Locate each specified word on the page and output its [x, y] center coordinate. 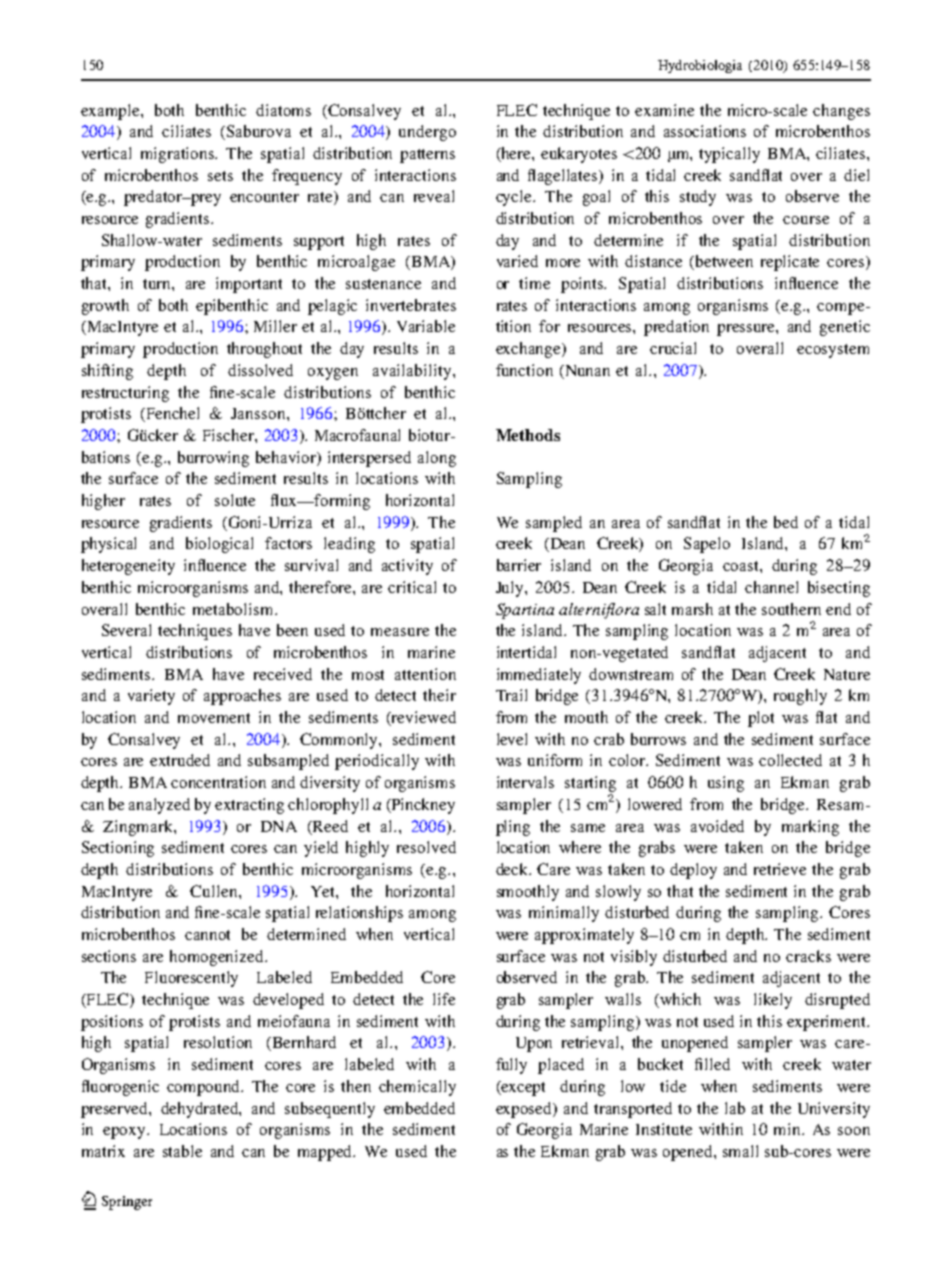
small [740, 1151]
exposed [525, 1110]
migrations [179, 155]
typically [729, 155]
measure [400, 632]
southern [791, 609]
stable [182, 1151]
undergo [427, 133]
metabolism [234, 609]
